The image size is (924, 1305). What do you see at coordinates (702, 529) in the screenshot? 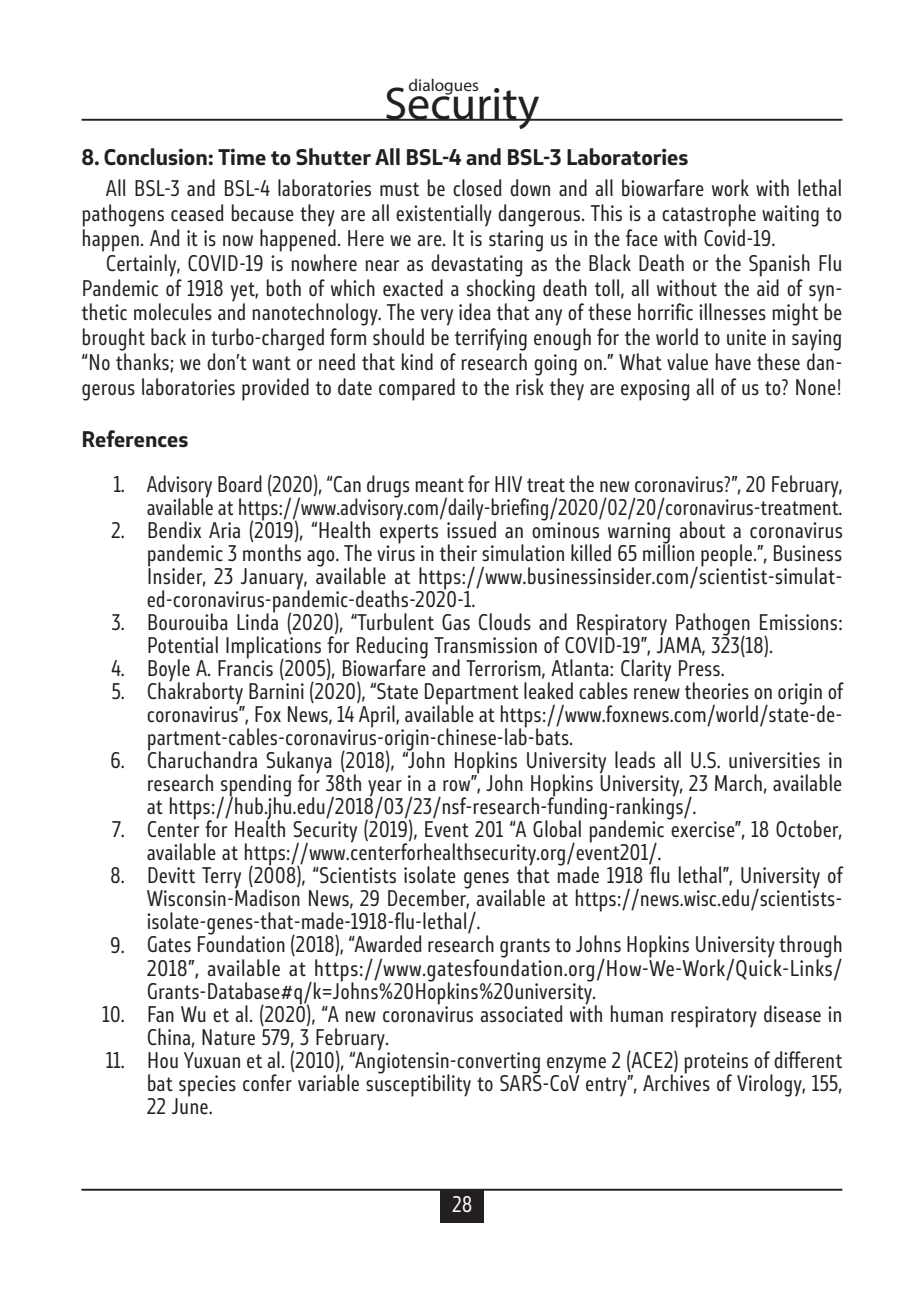
I see `about` at bounding box center [702, 529].
